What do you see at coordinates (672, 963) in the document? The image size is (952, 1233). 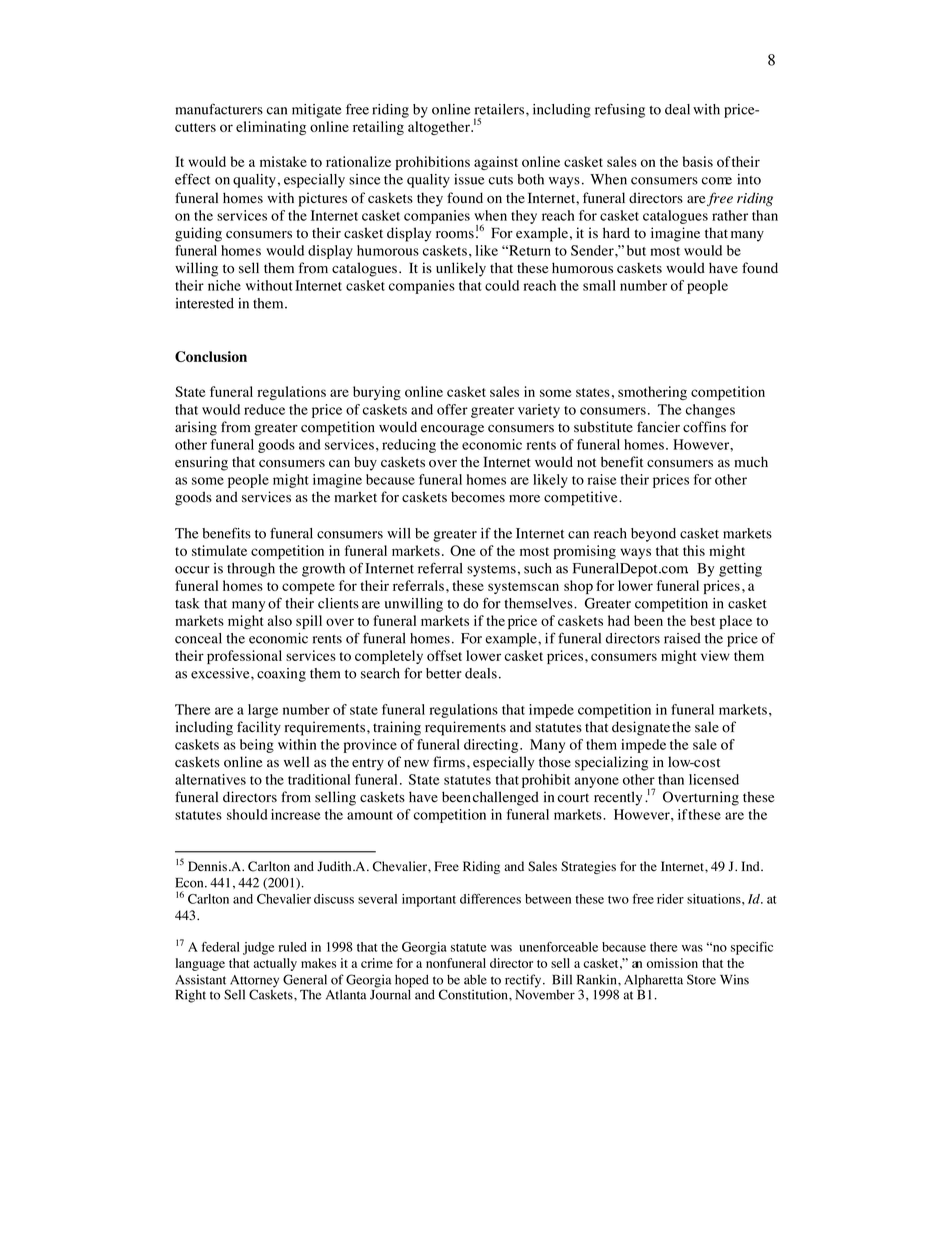 I see `omission` at bounding box center [672, 963].
